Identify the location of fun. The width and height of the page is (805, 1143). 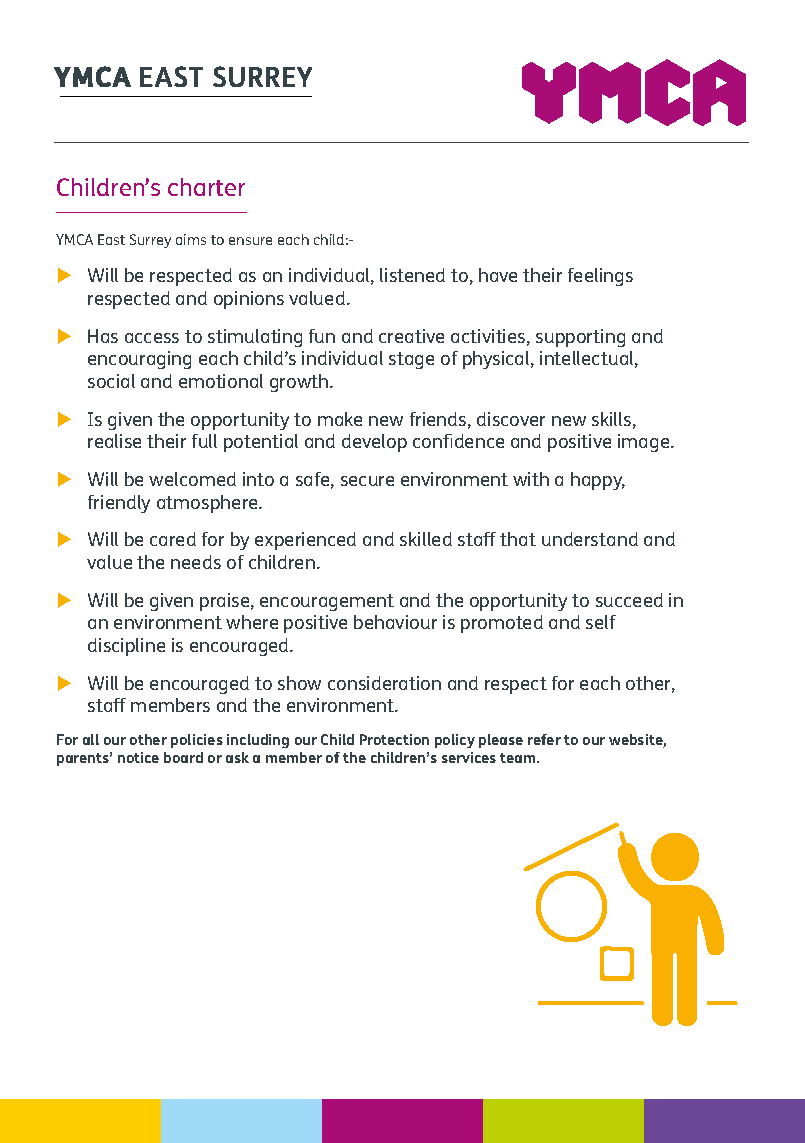
(322, 336).
